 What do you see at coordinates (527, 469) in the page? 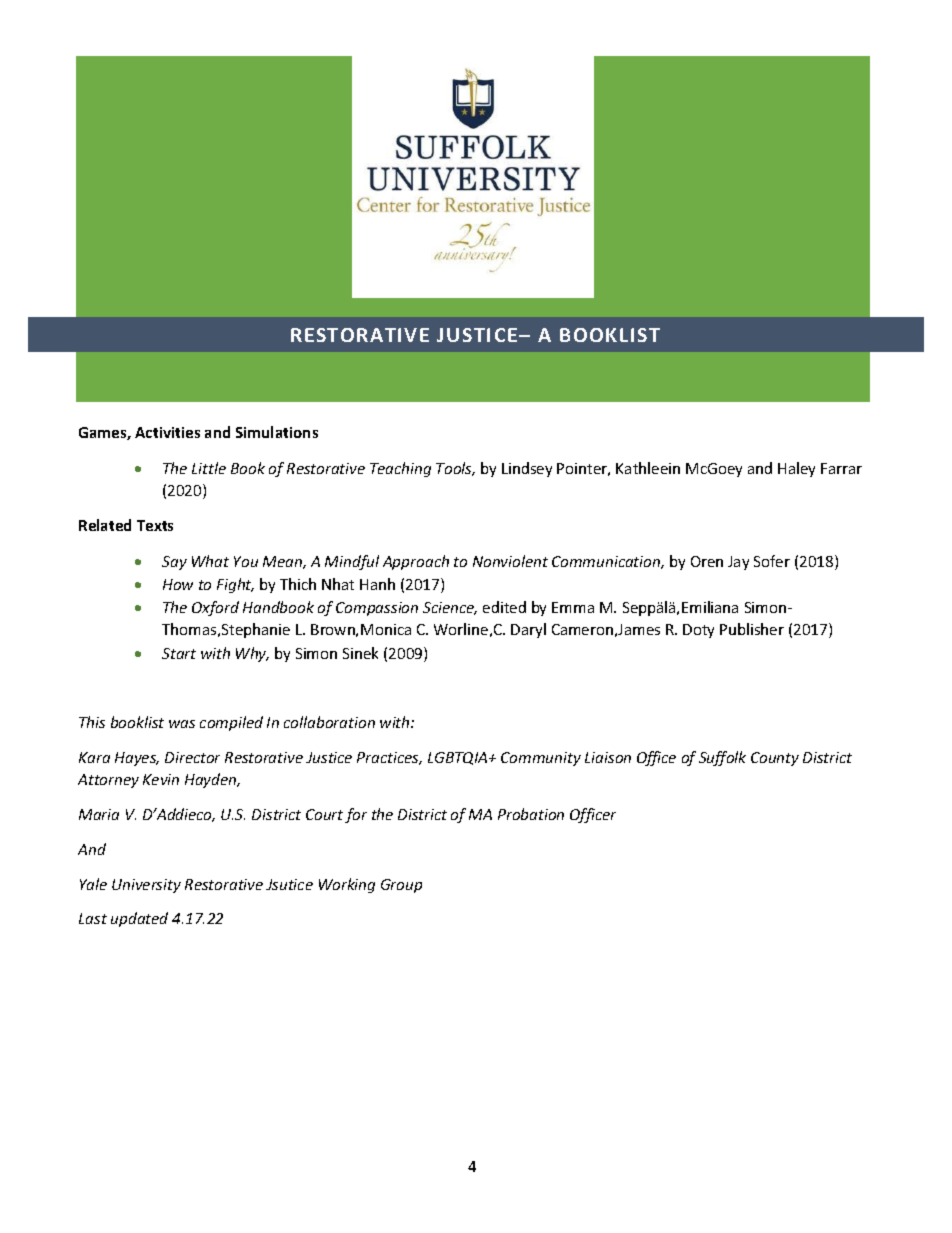
I see `Lindsey` at bounding box center [527, 469].
